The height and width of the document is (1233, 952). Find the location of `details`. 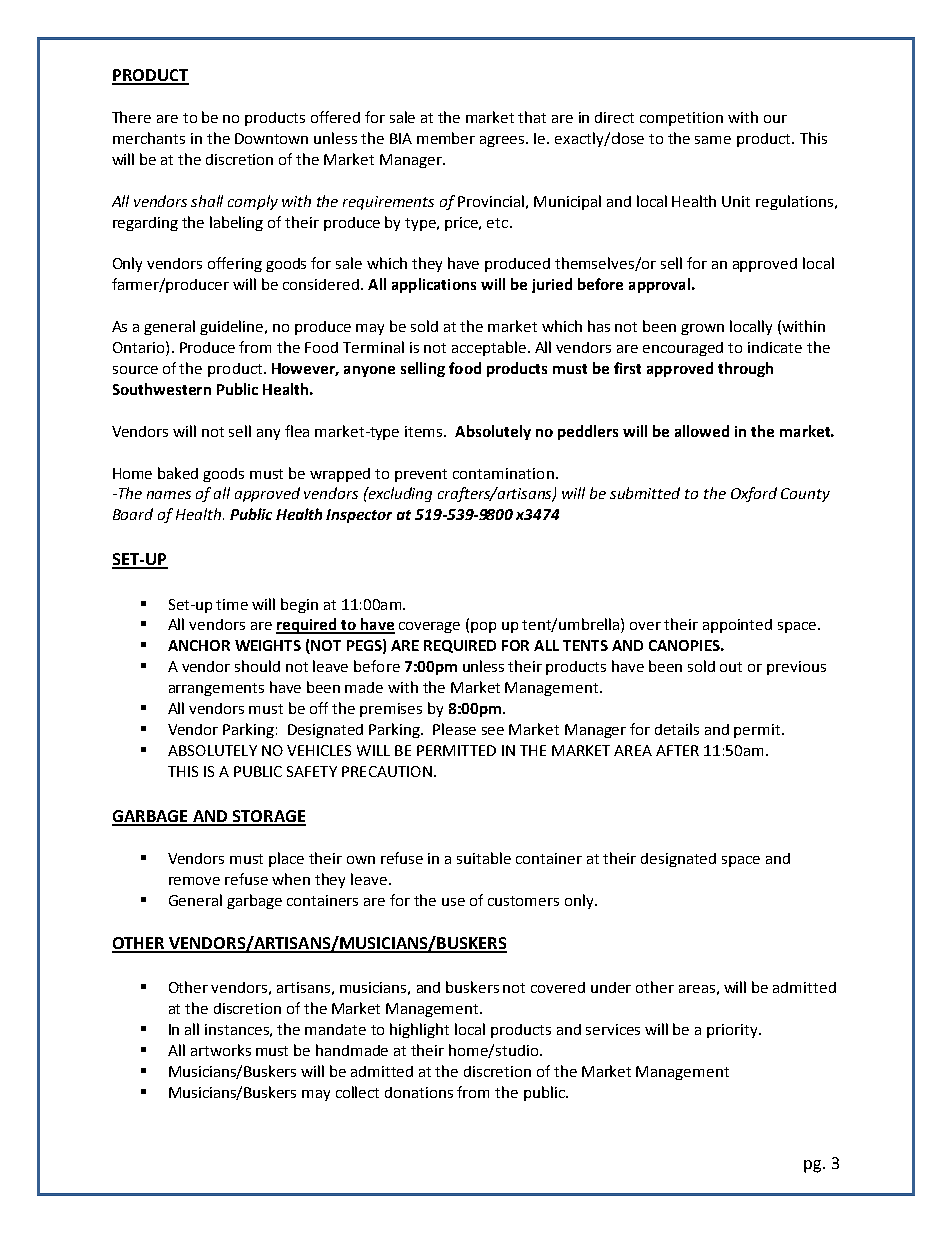

details is located at coordinates (677, 729).
